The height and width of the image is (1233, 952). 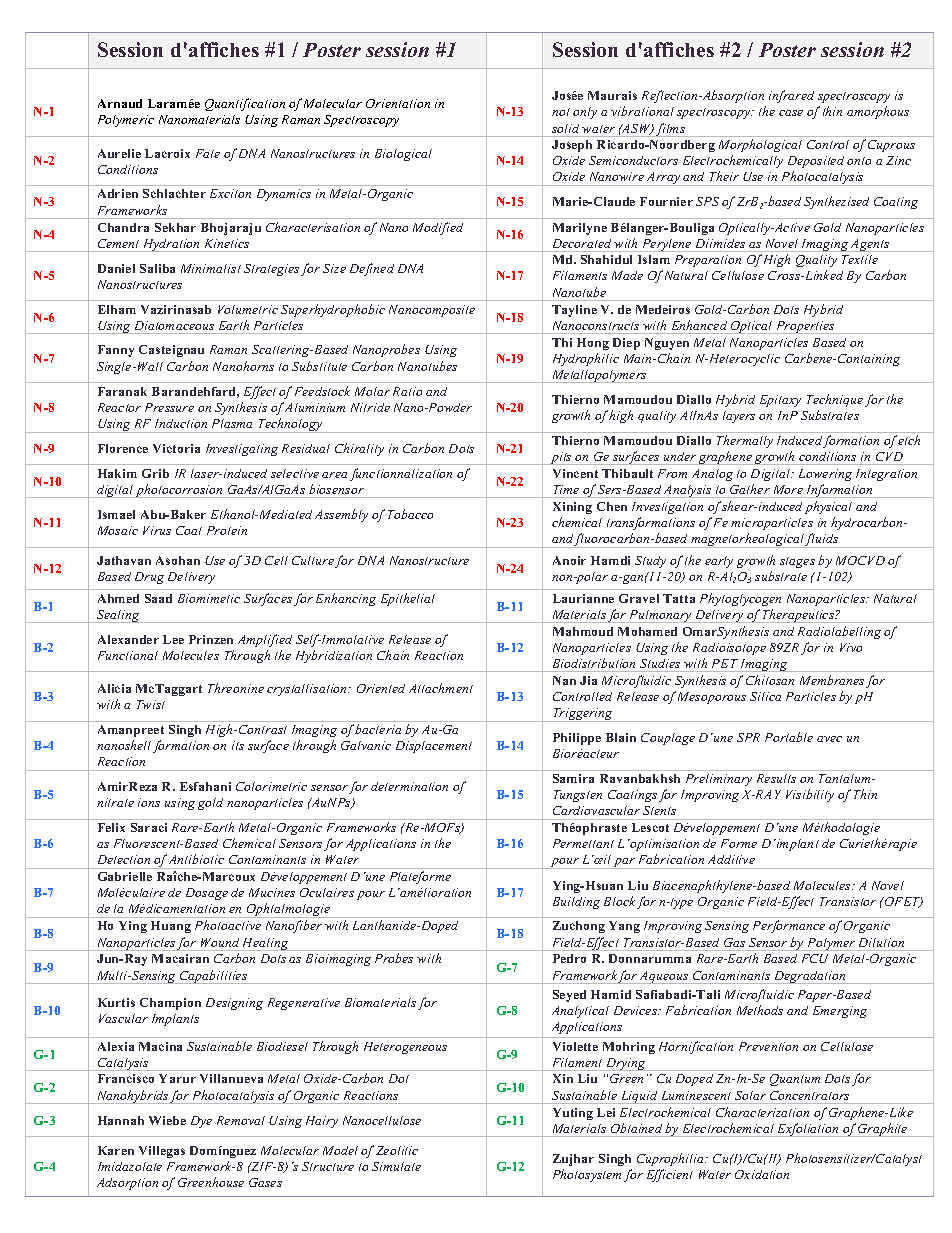 I want to click on Exfoliation, so click(x=808, y=1130).
